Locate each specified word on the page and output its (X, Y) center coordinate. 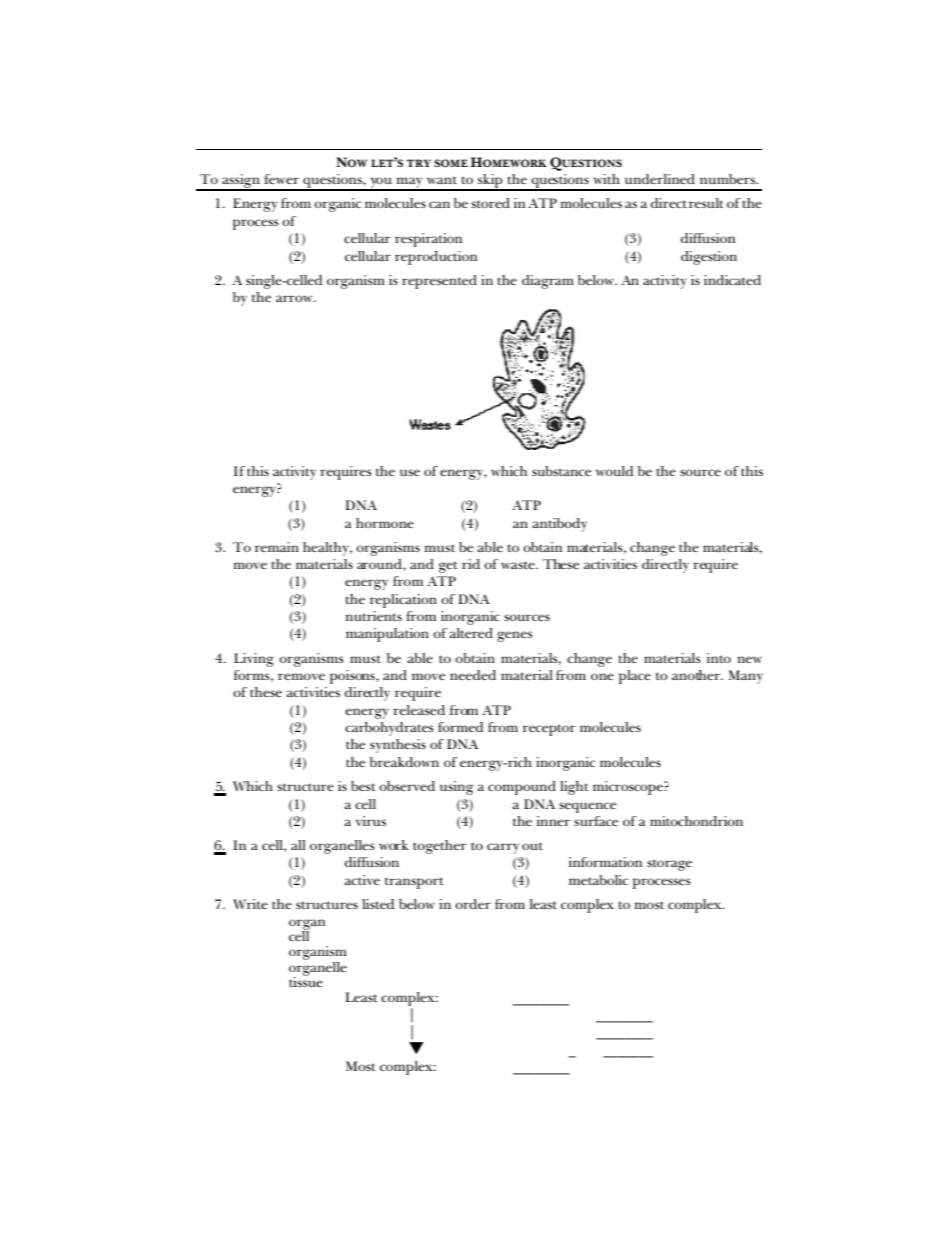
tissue (306, 980)
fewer (281, 179)
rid (471, 564)
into (719, 658)
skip (490, 182)
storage (669, 865)
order (473, 904)
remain (277, 547)
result (706, 203)
